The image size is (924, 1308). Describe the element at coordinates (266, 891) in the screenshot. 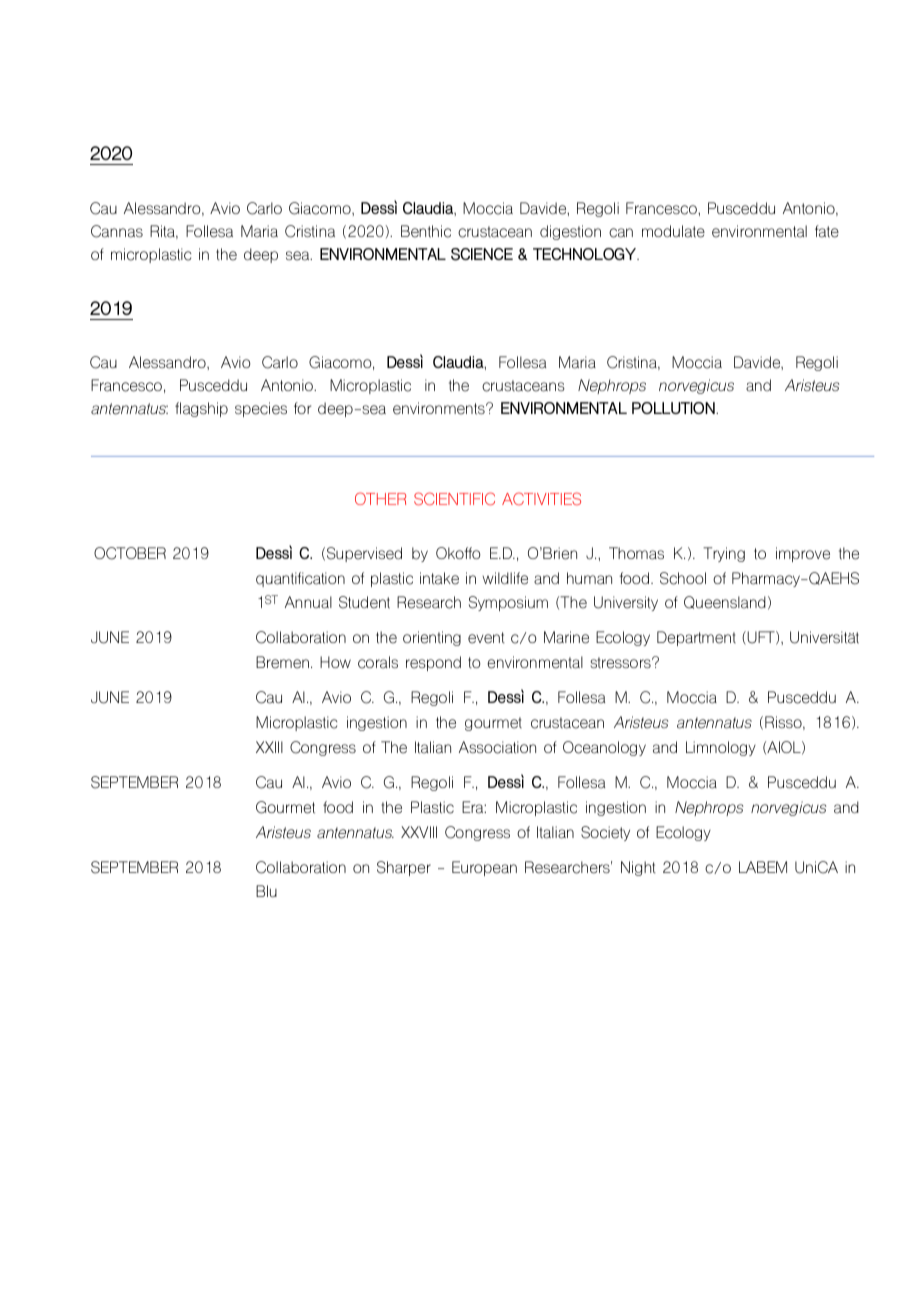

I see `Blu` at that location.
